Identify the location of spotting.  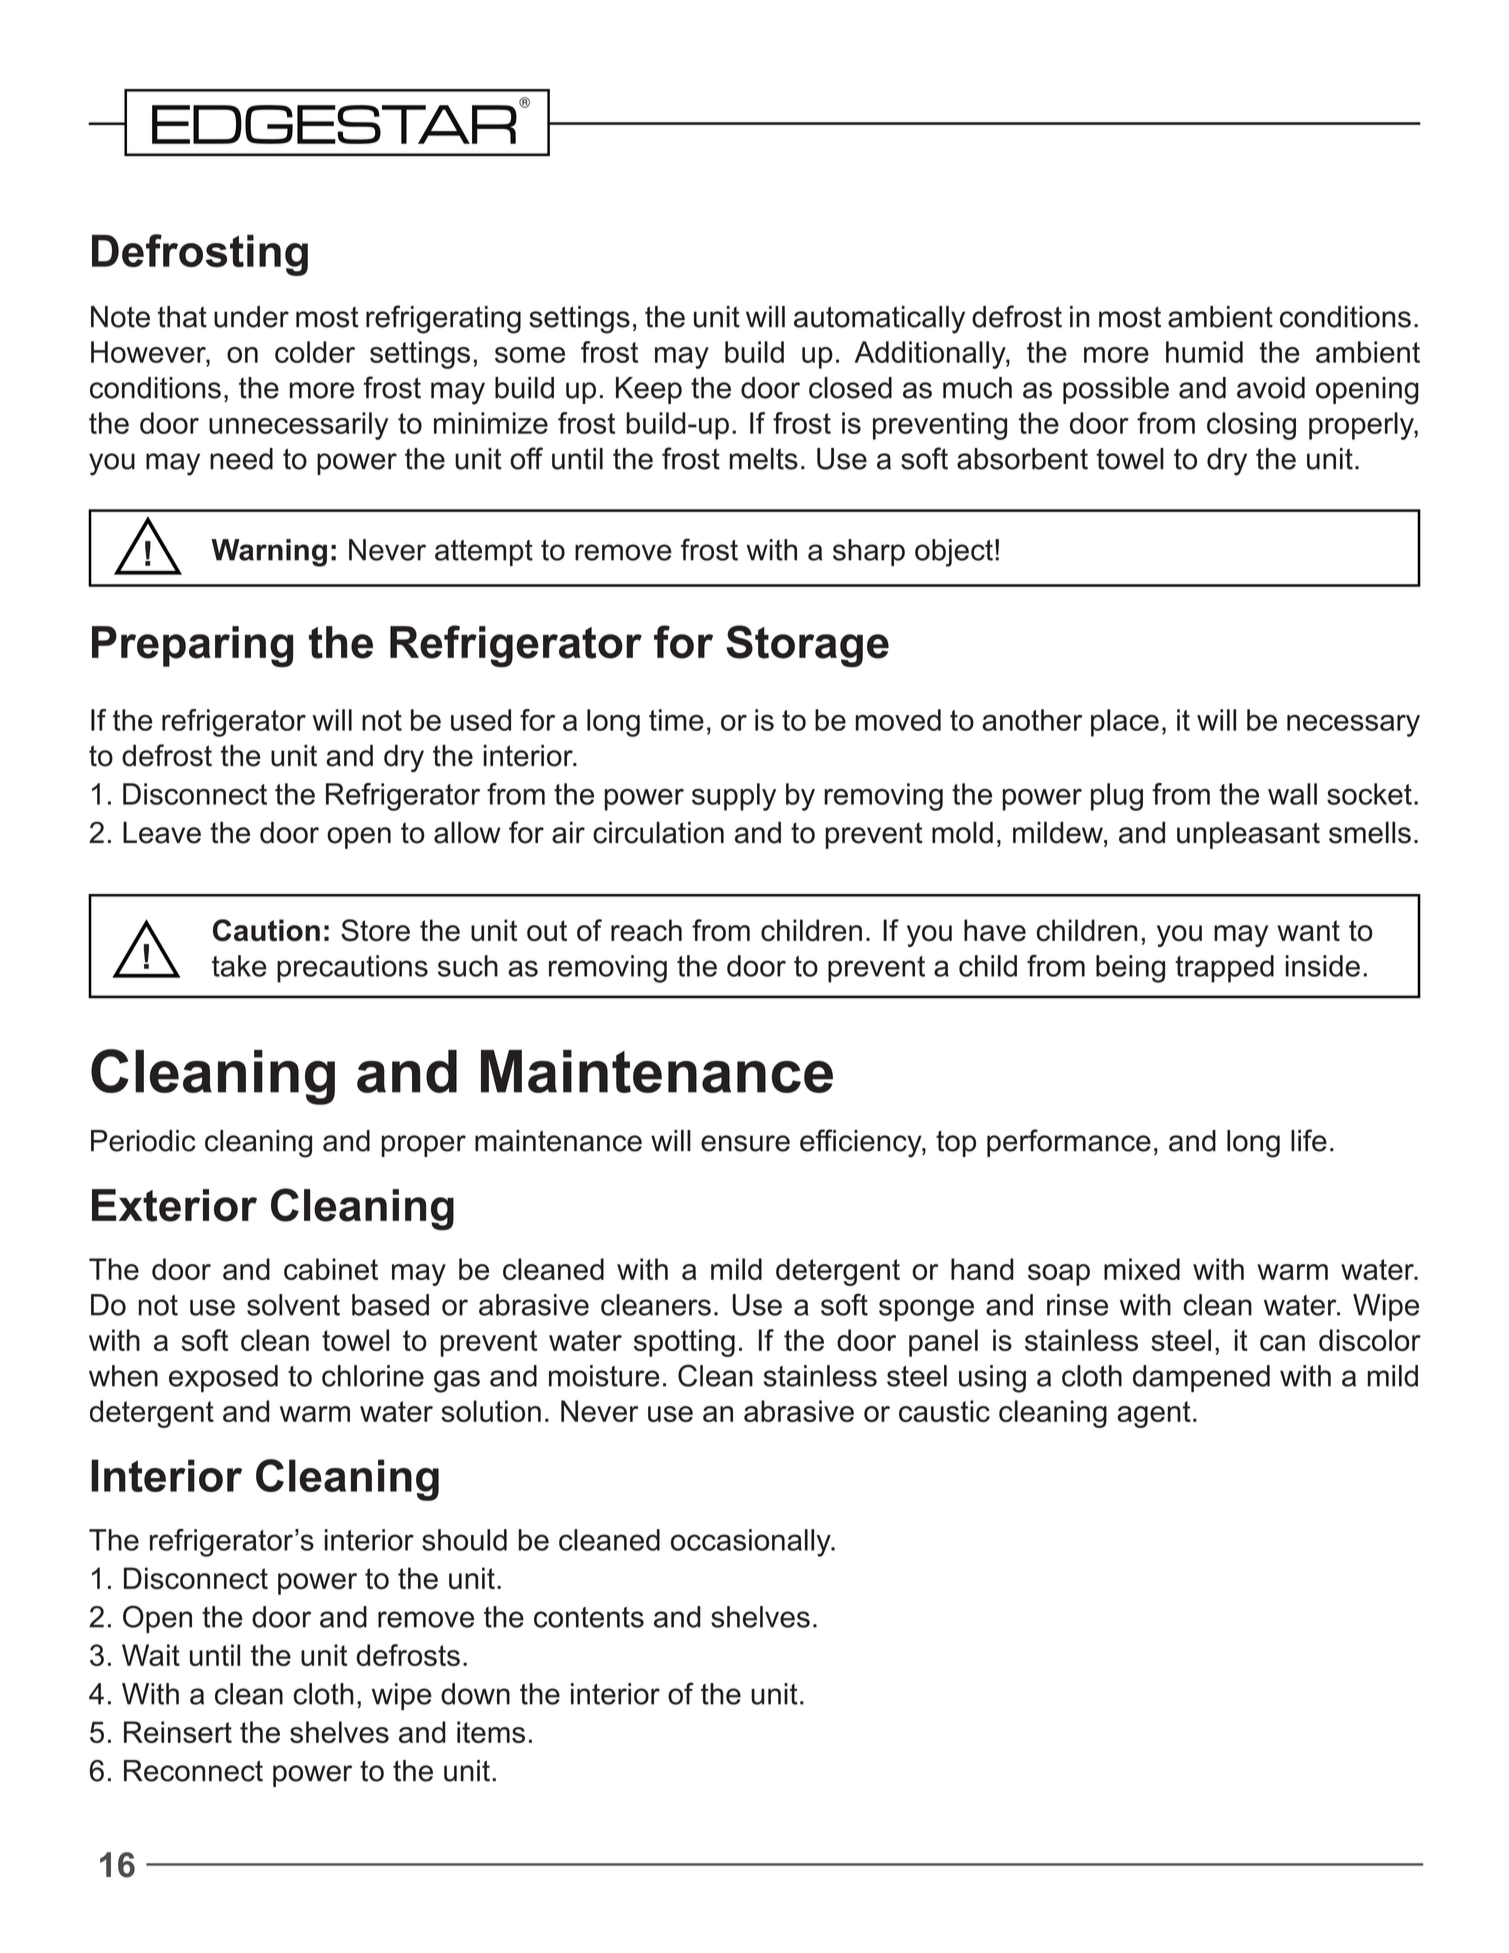
(684, 1343).
